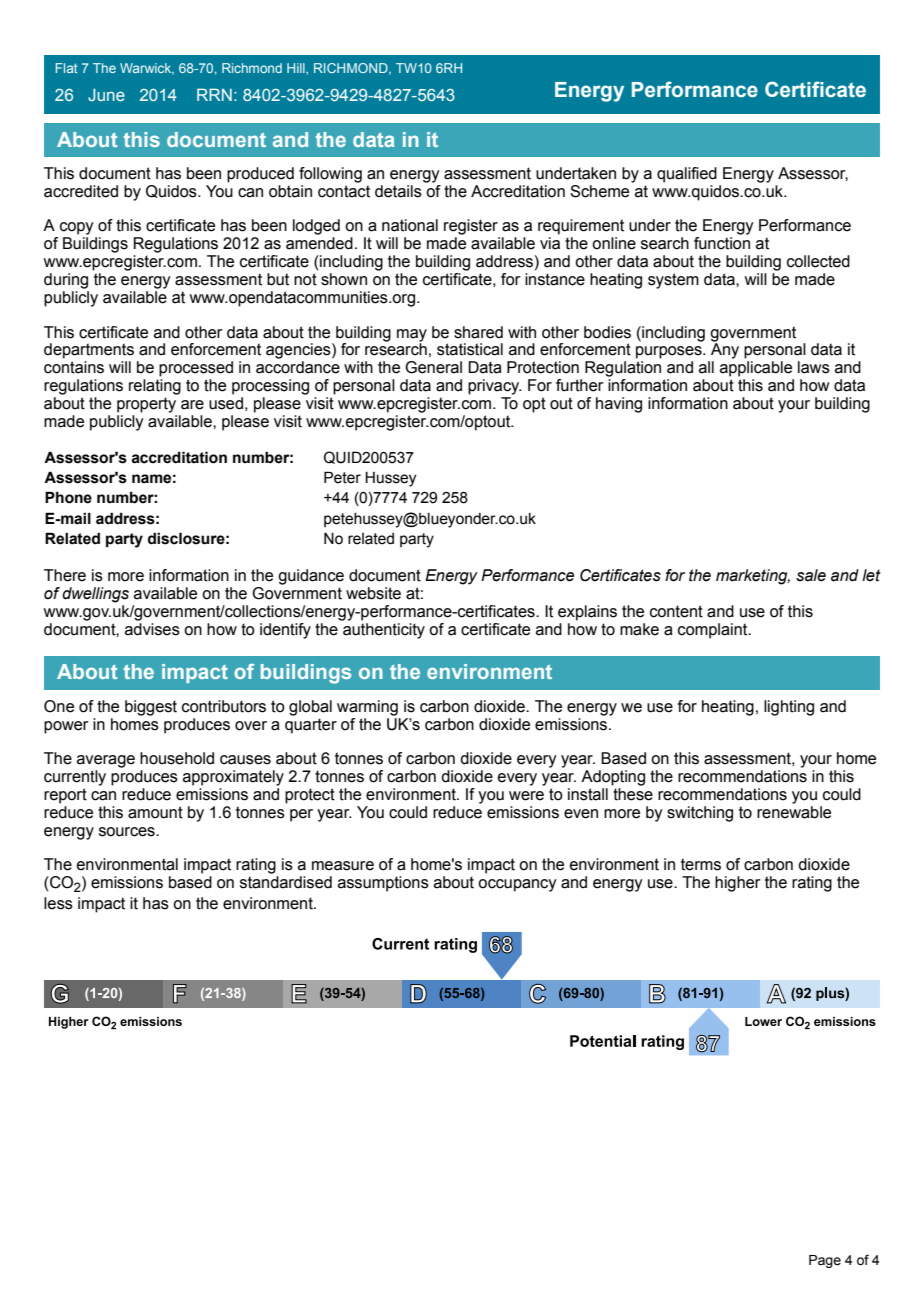 The height and width of the screenshot is (1308, 924). What do you see at coordinates (738, 884) in the screenshot?
I see `higher` at bounding box center [738, 884].
